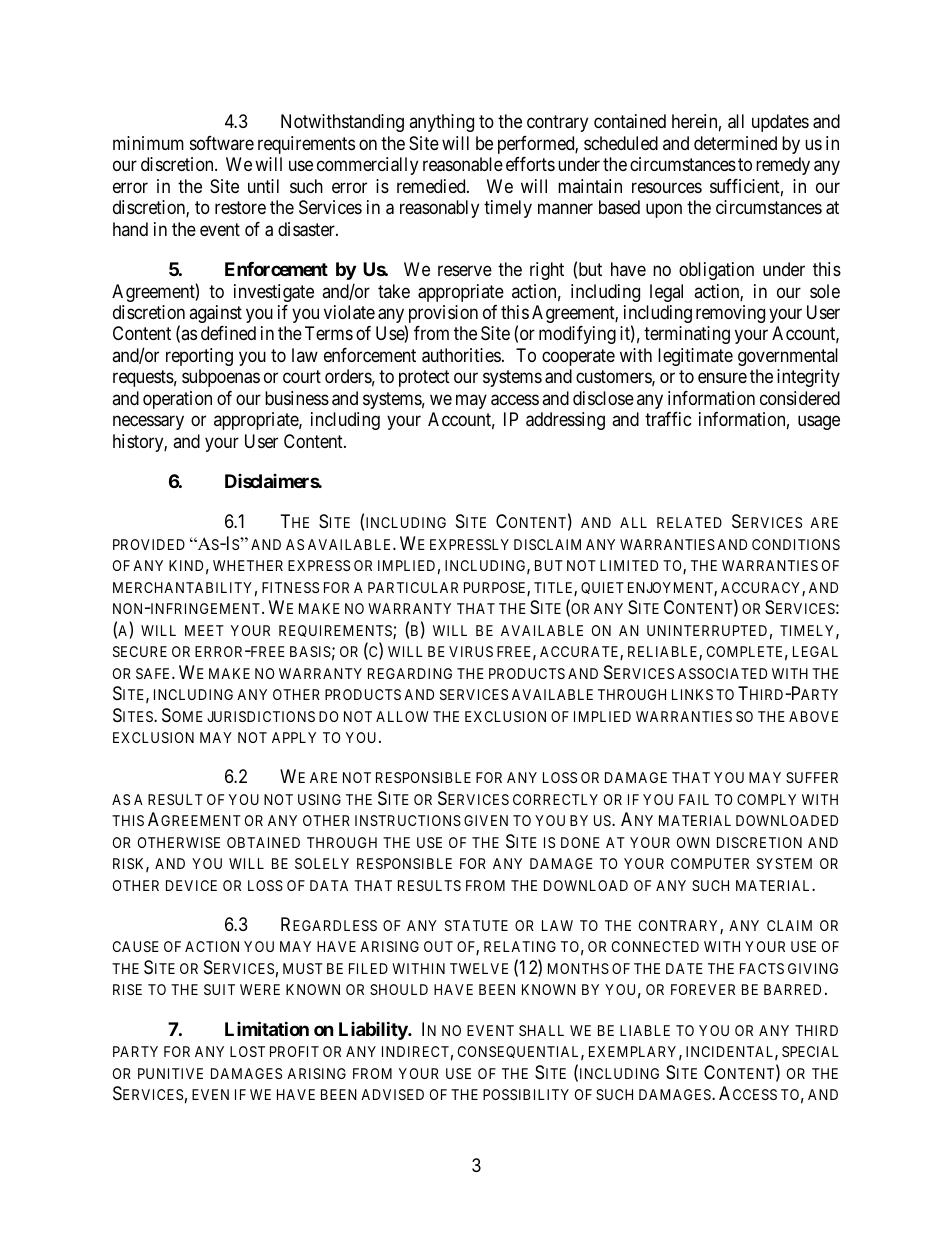  What do you see at coordinates (722, 673) in the screenshot?
I see `ASSOCIATED` at bounding box center [722, 673].
